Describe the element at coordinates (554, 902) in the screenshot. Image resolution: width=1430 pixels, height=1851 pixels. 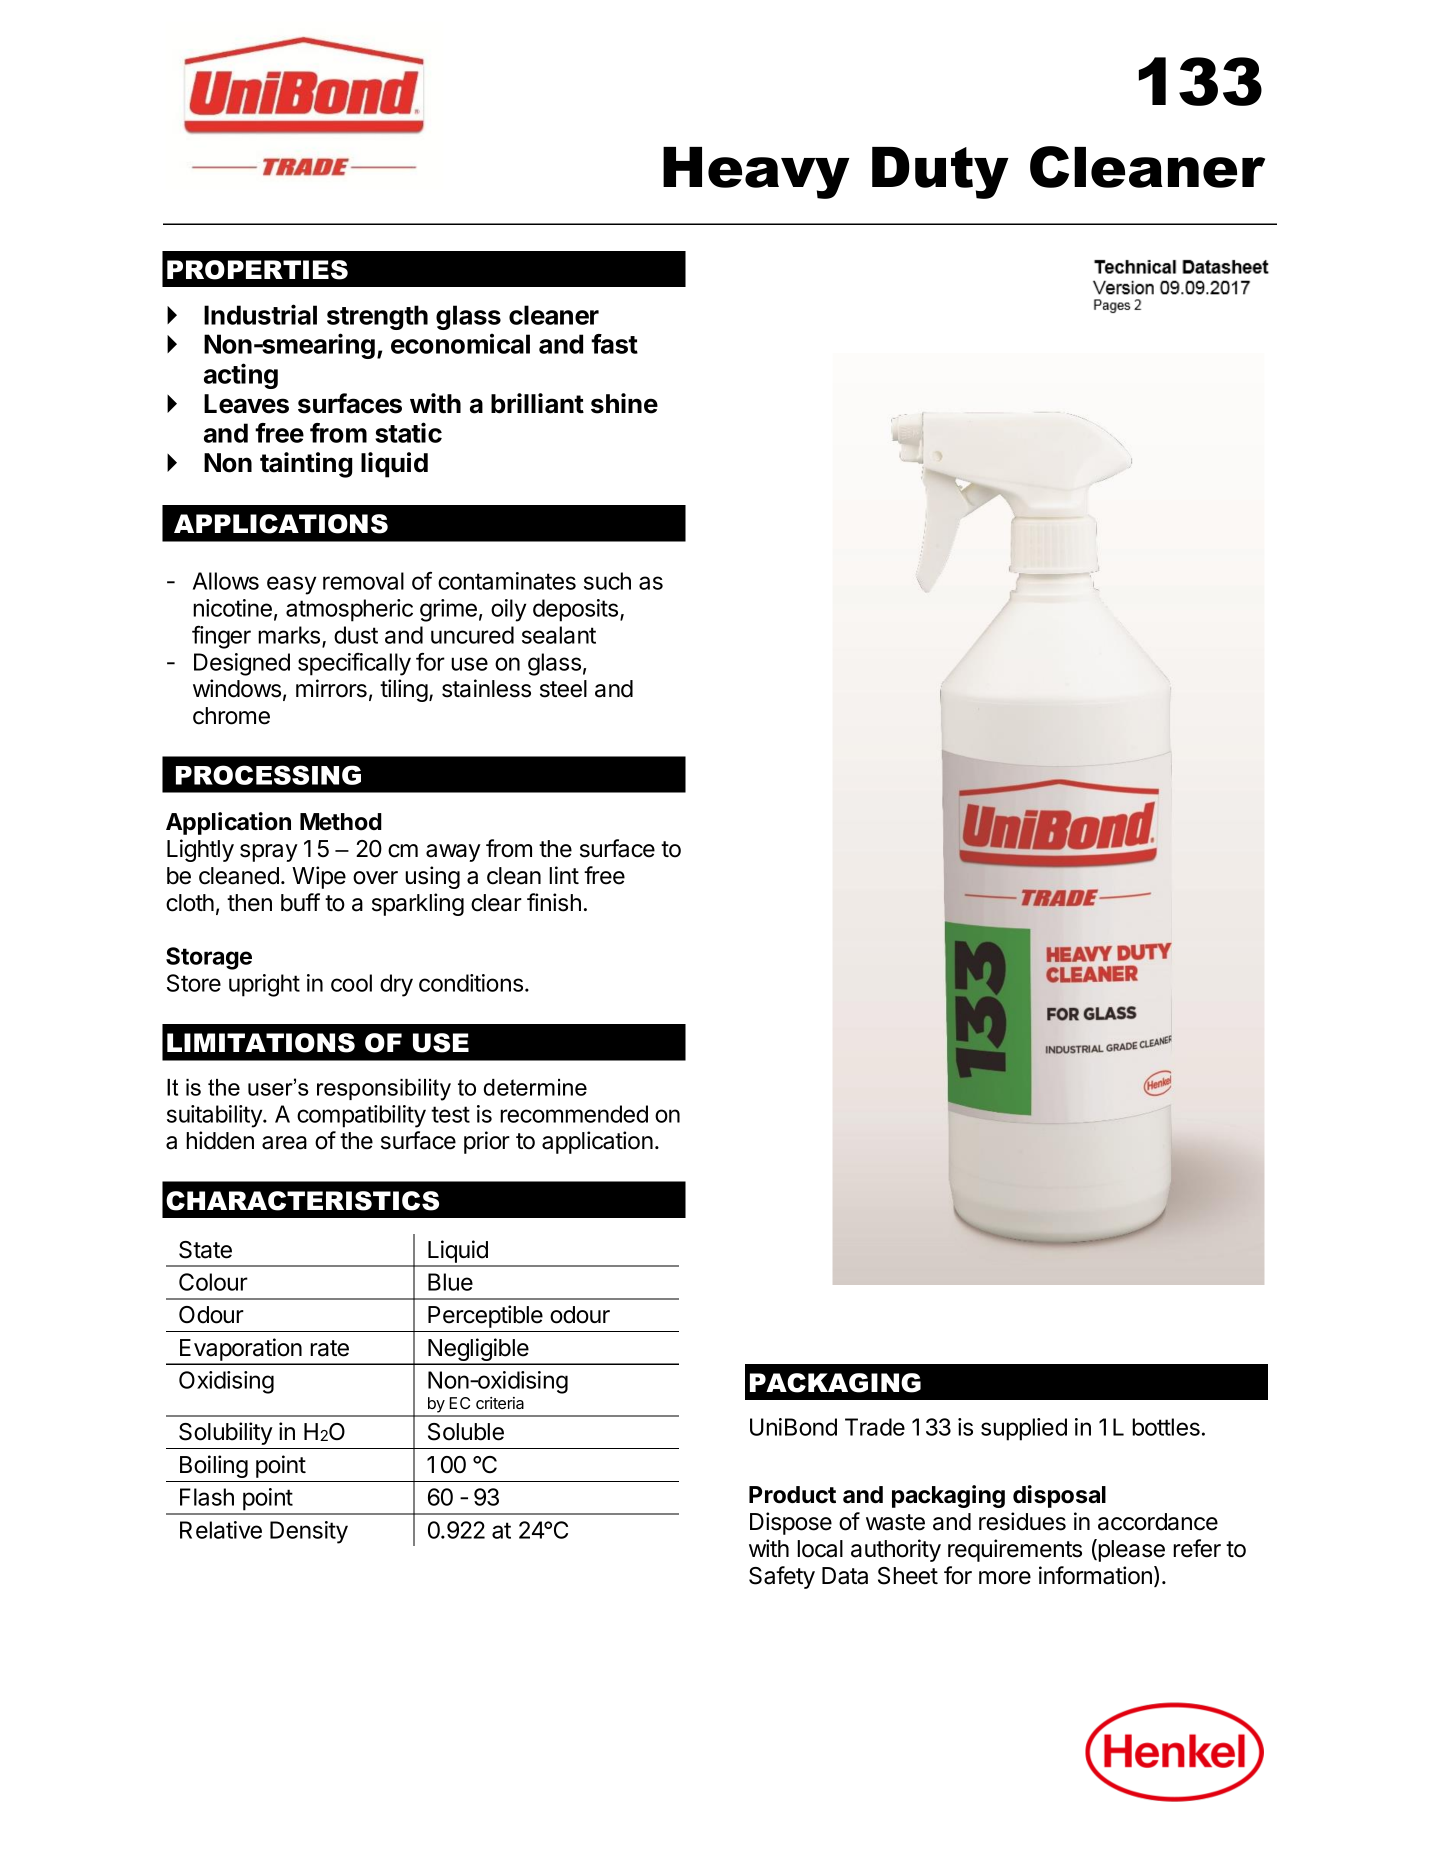
I see `finish` at that location.
